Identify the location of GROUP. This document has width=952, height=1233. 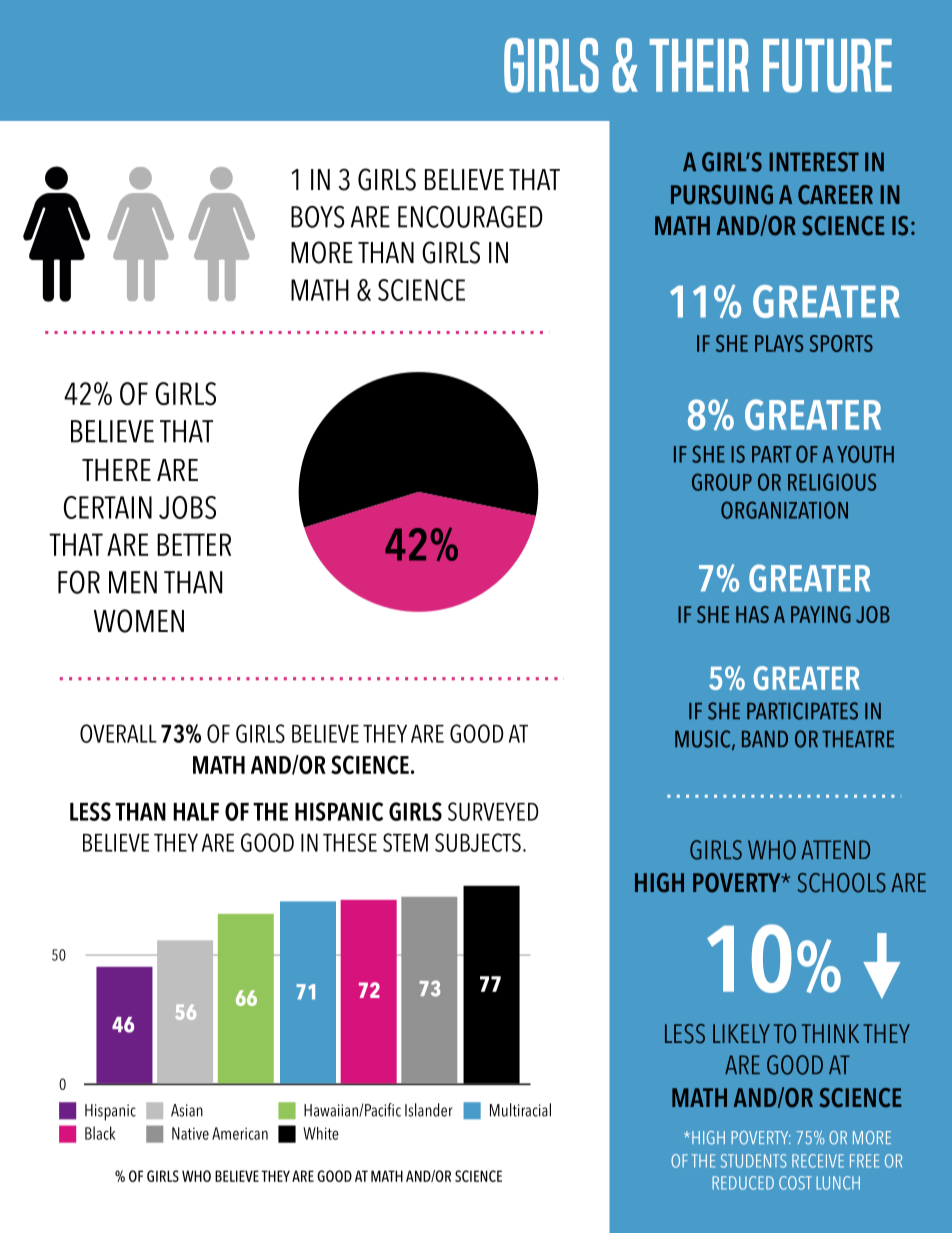
(722, 482).
